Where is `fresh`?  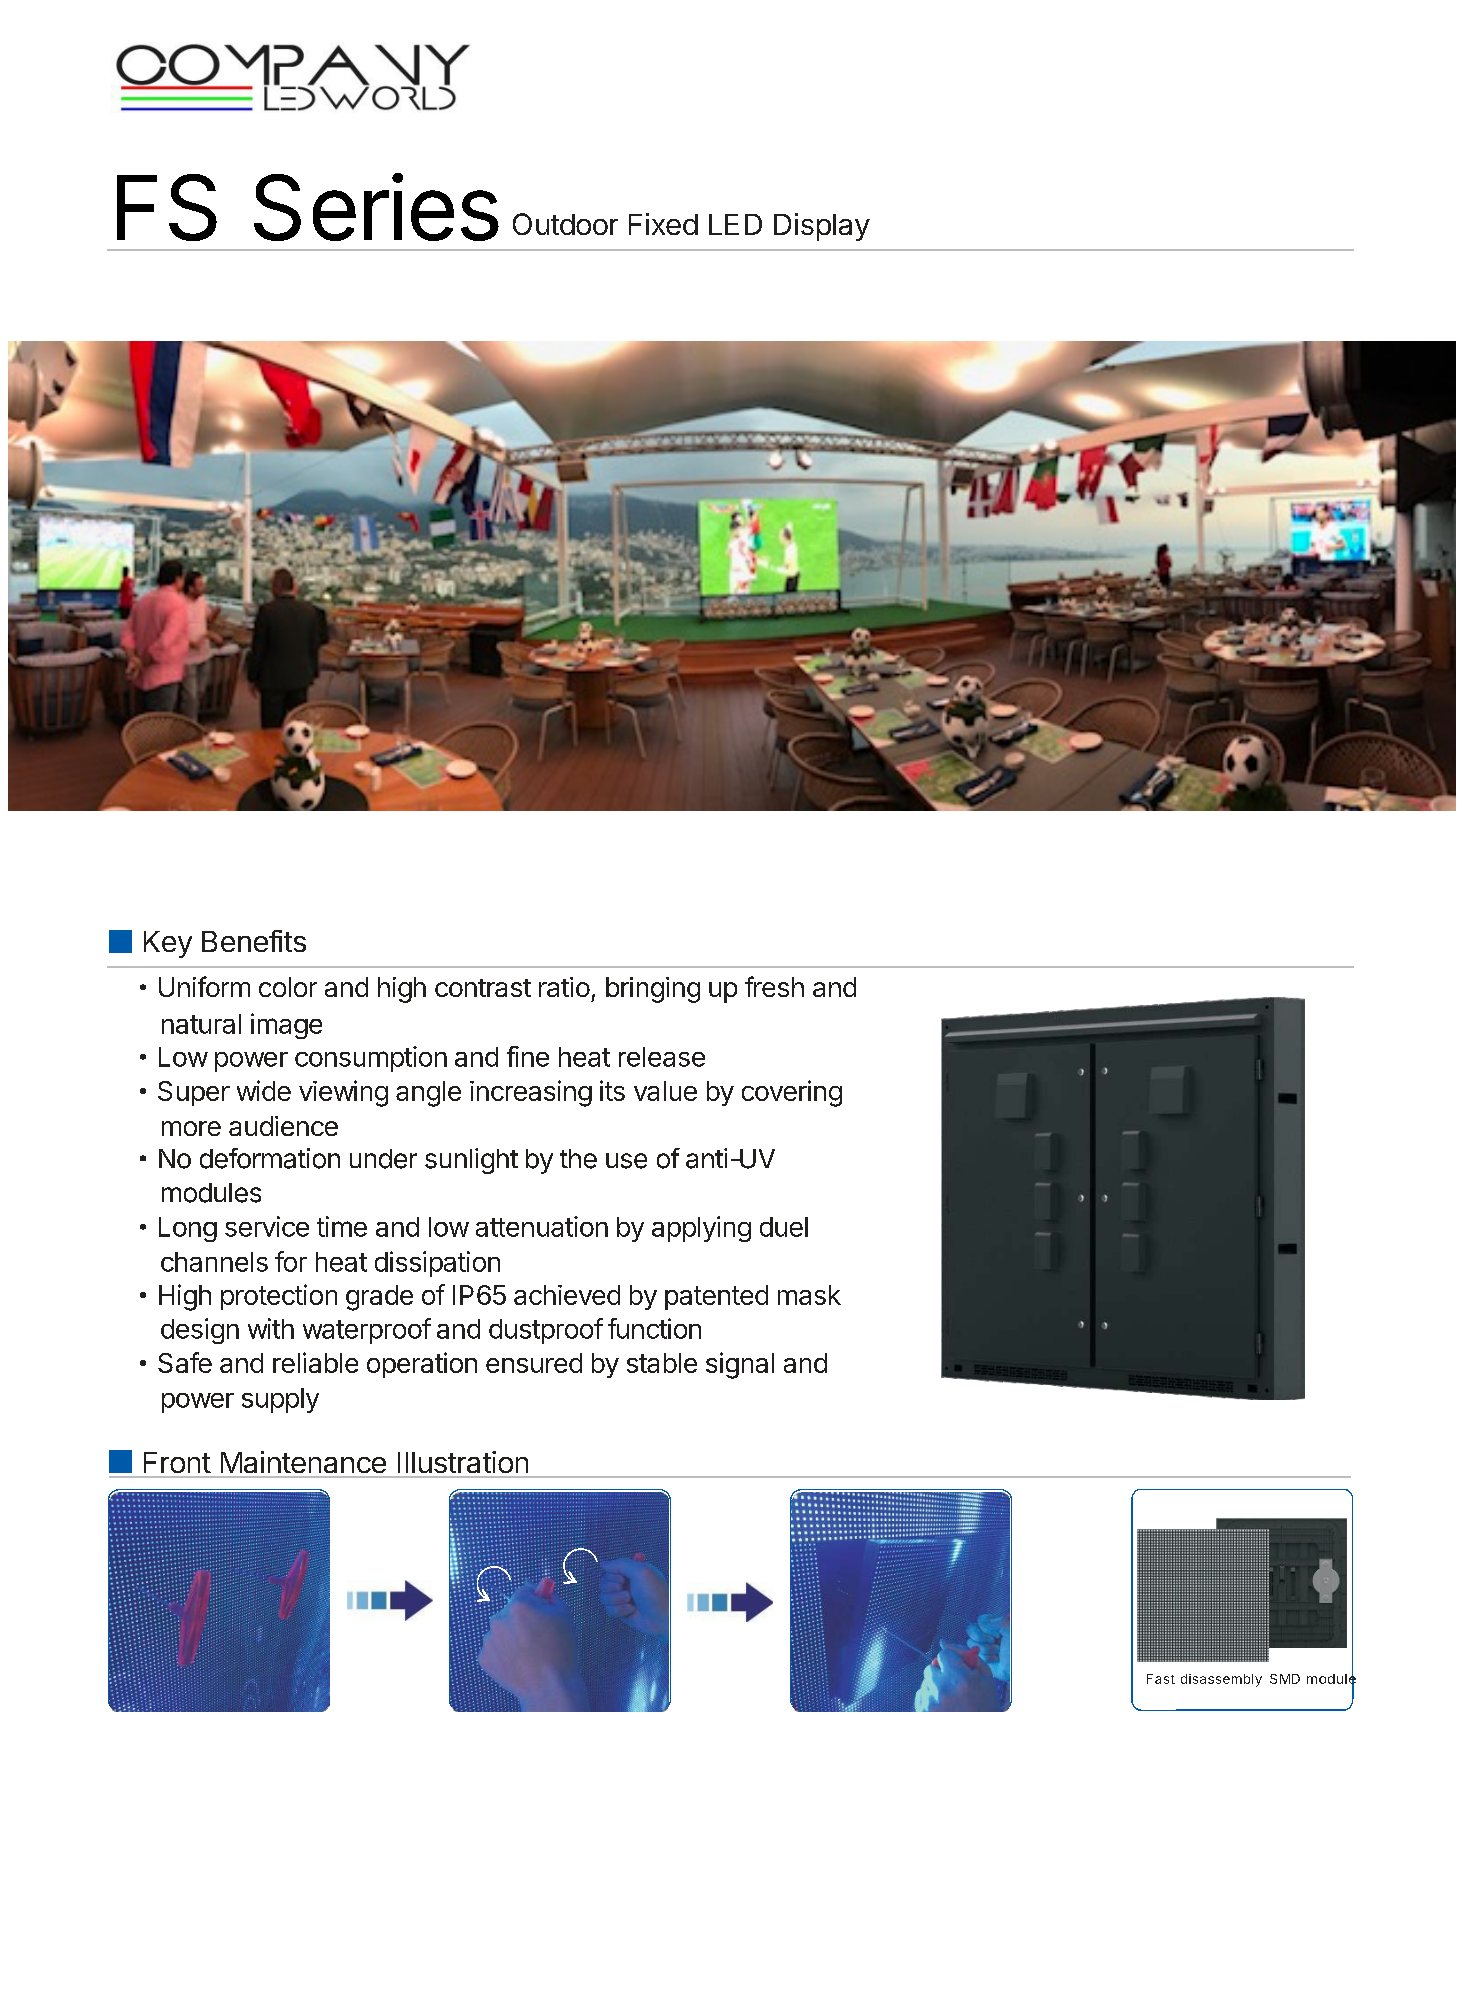 fresh is located at coordinates (774, 986).
